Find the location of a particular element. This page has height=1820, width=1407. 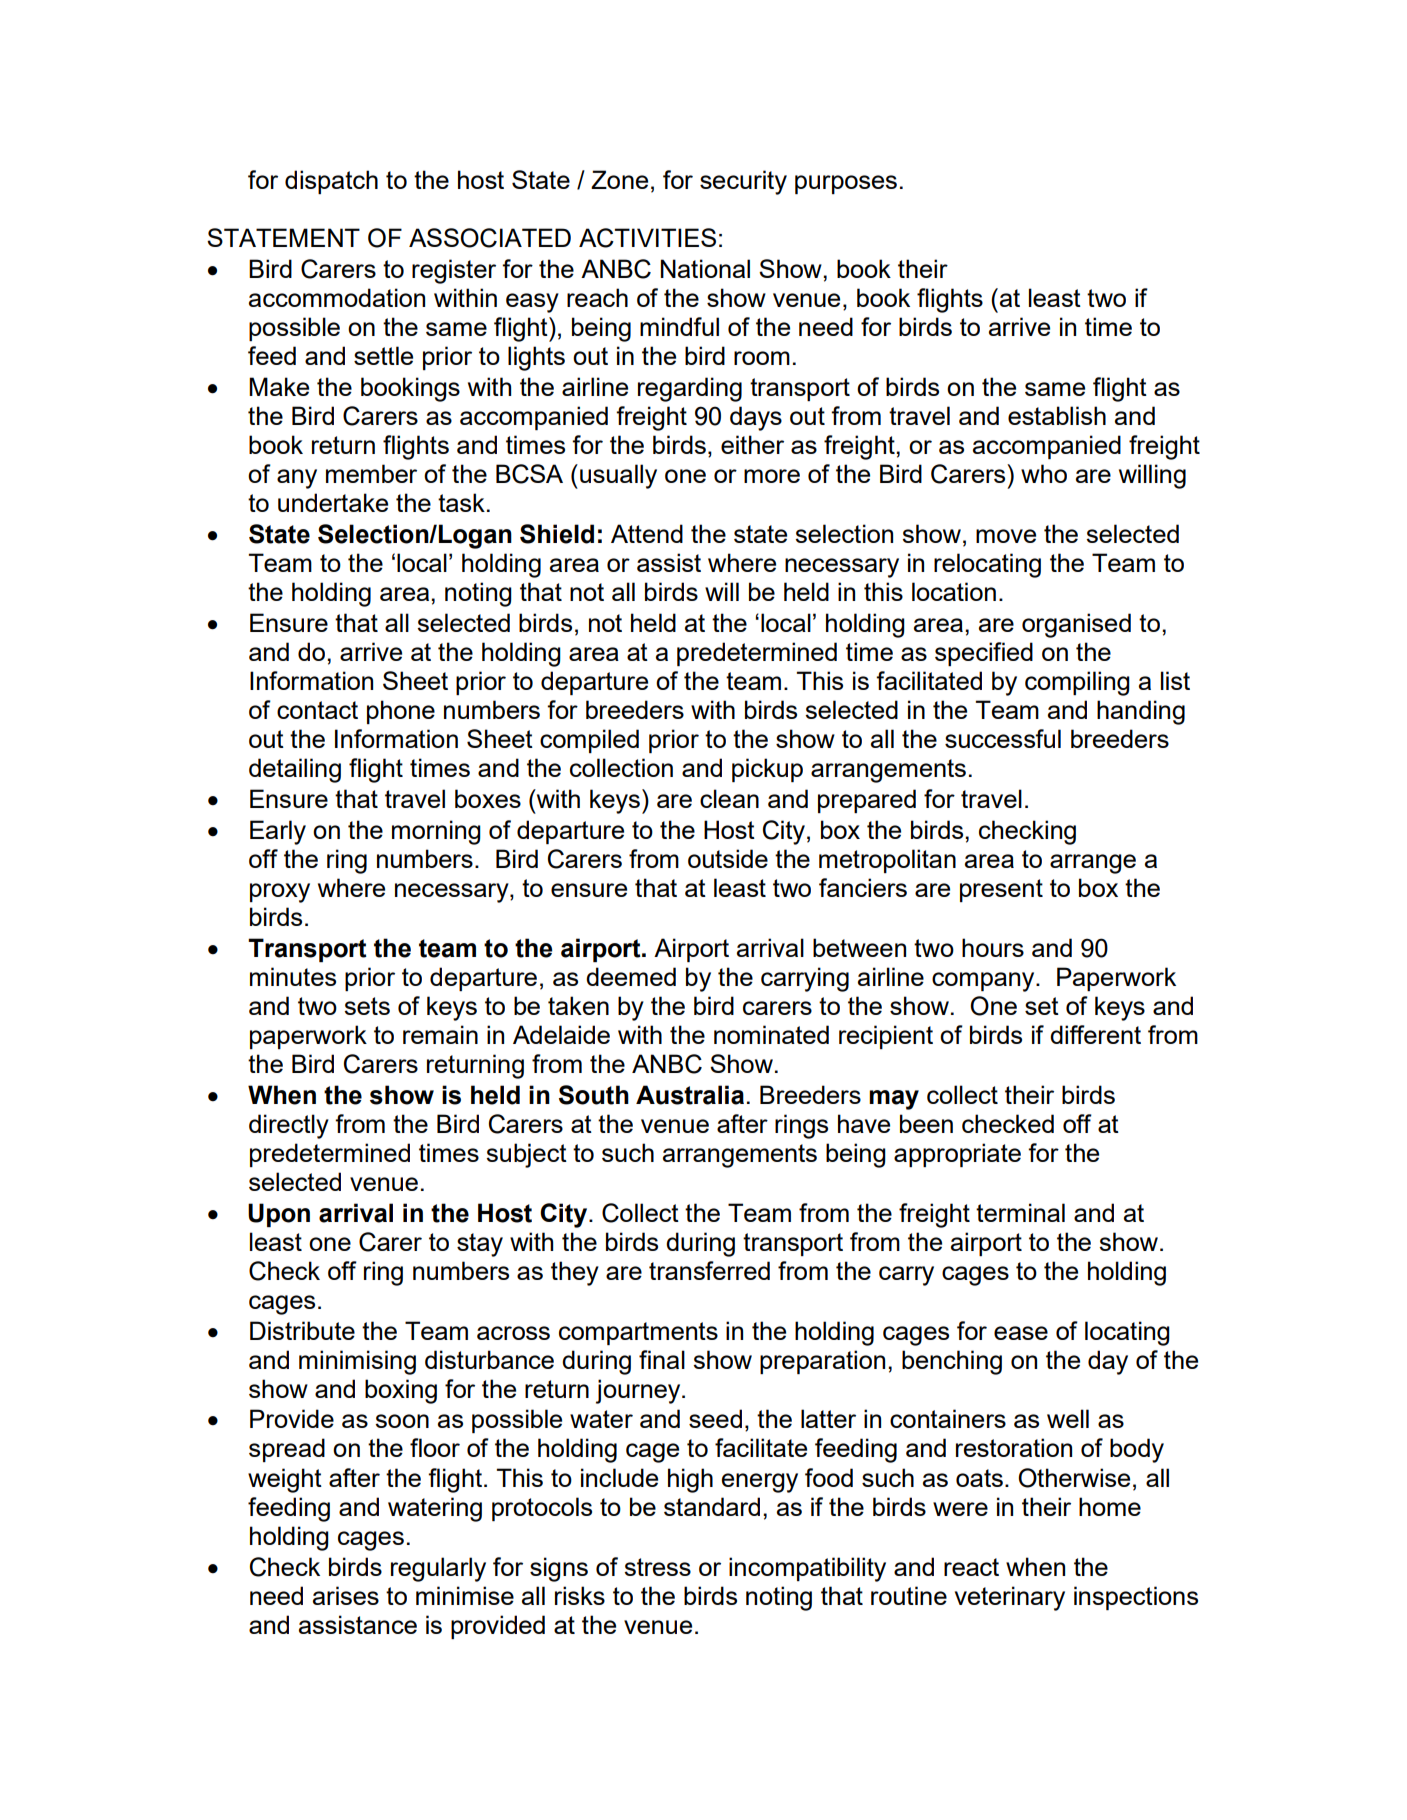

outside is located at coordinates (728, 858).
